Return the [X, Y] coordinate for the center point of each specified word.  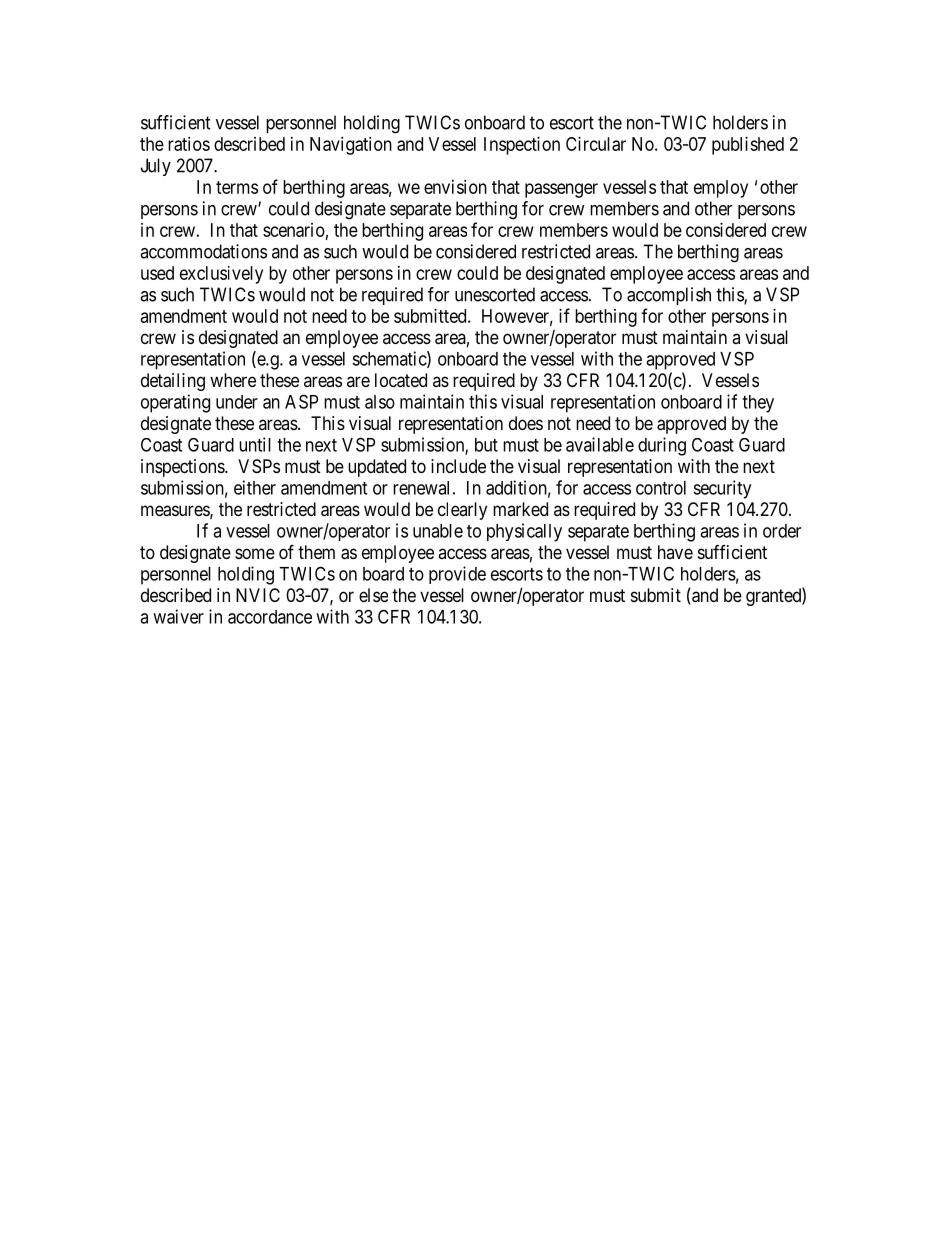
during [662, 446]
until [255, 444]
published [748, 146]
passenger [561, 190]
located [401, 380]
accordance [270, 617]
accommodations [203, 251]
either [255, 487]
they [758, 404]
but [486, 445]
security [722, 489]
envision [455, 187]
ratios [189, 144]
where [233, 380]
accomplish [669, 296]
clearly [462, 511]
